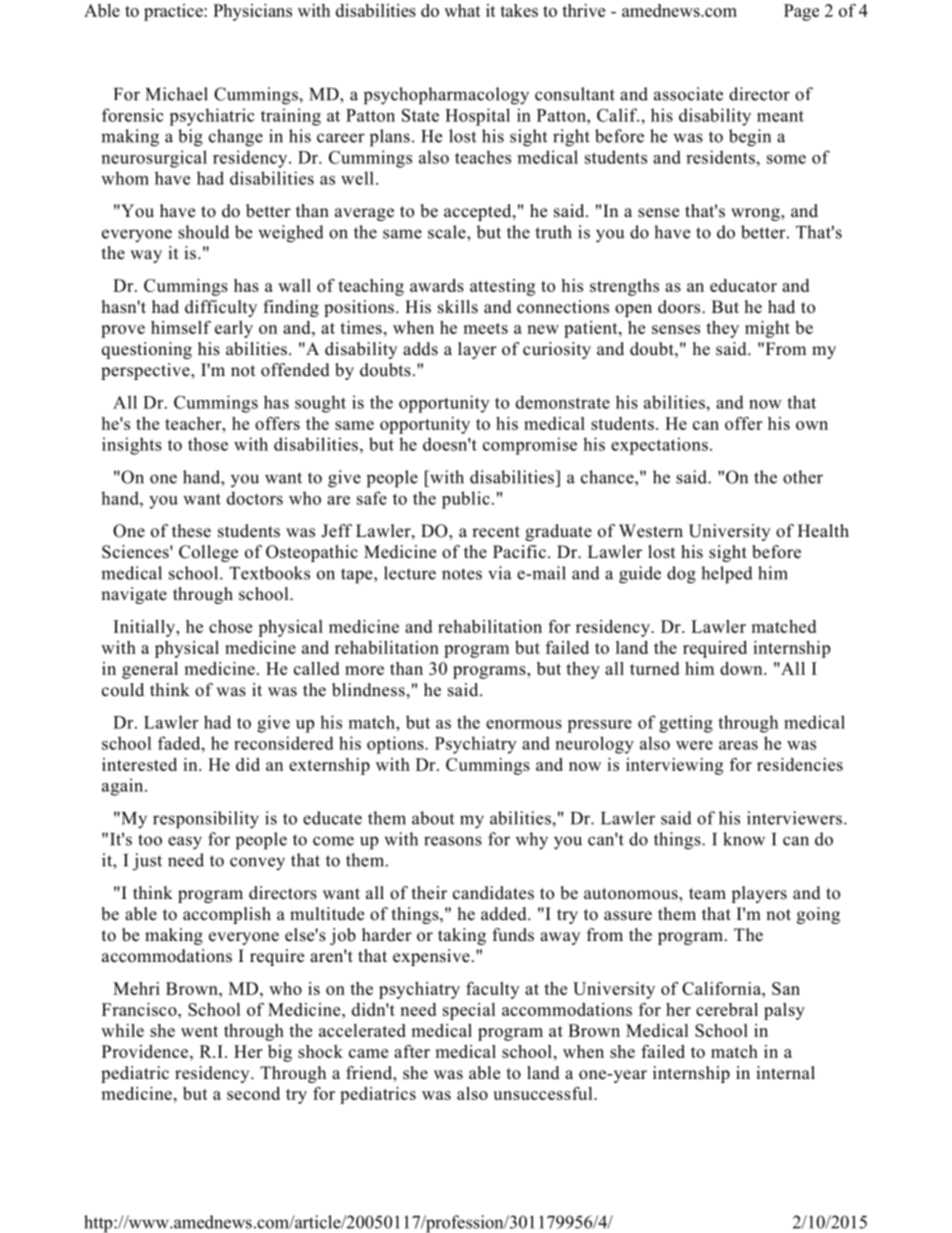 Image resolution: width=952 pixels, height=1233 pixels. What do you see at coordinates (744, 839) in the screenshot?
I see `know` at bounding box center [744, 839].
